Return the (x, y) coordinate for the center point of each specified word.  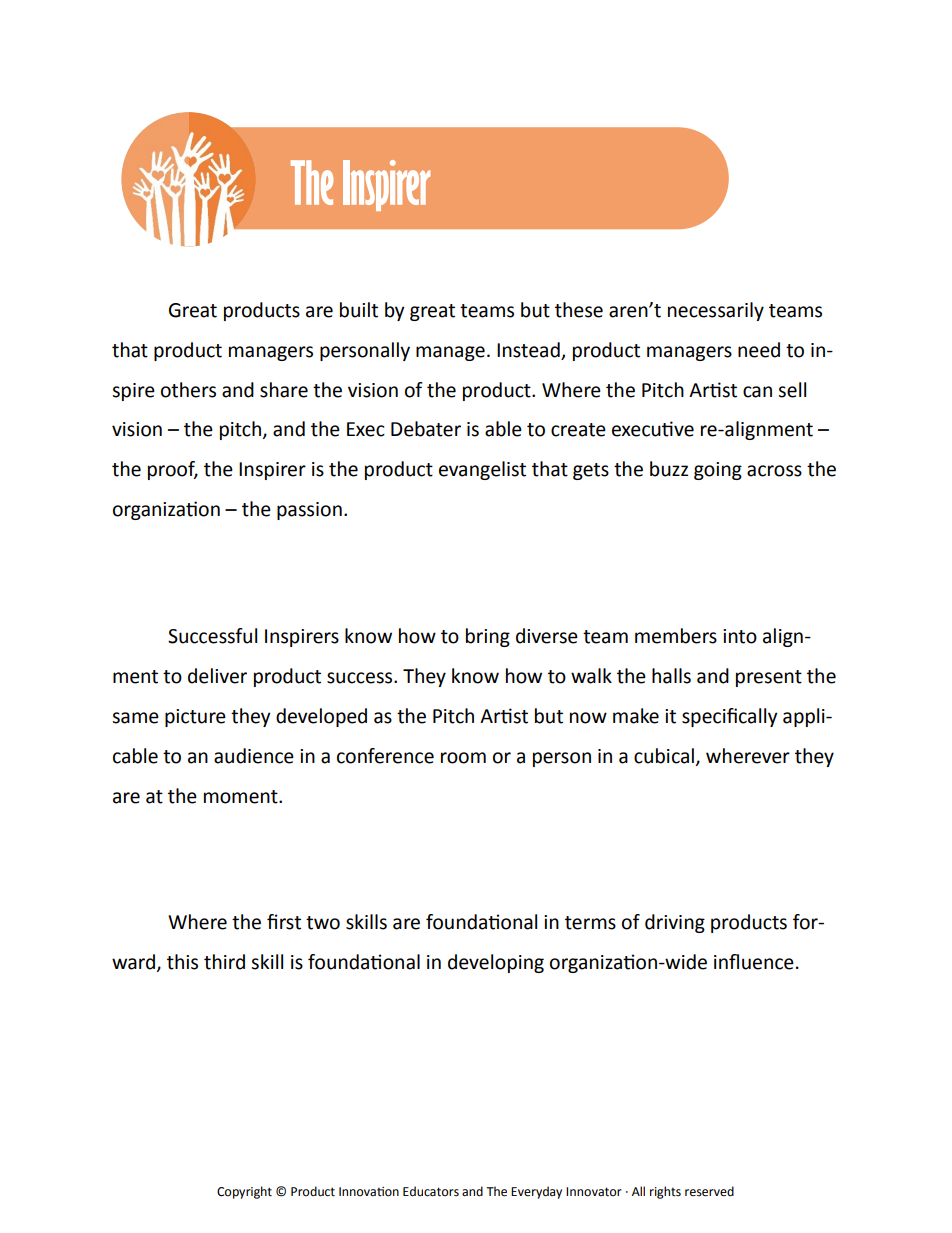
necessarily (716, 311)
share (284, 390)
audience (254, 756)
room (463, 758)
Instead (528, 350)
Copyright (244, 1192)
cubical (664, 756)
